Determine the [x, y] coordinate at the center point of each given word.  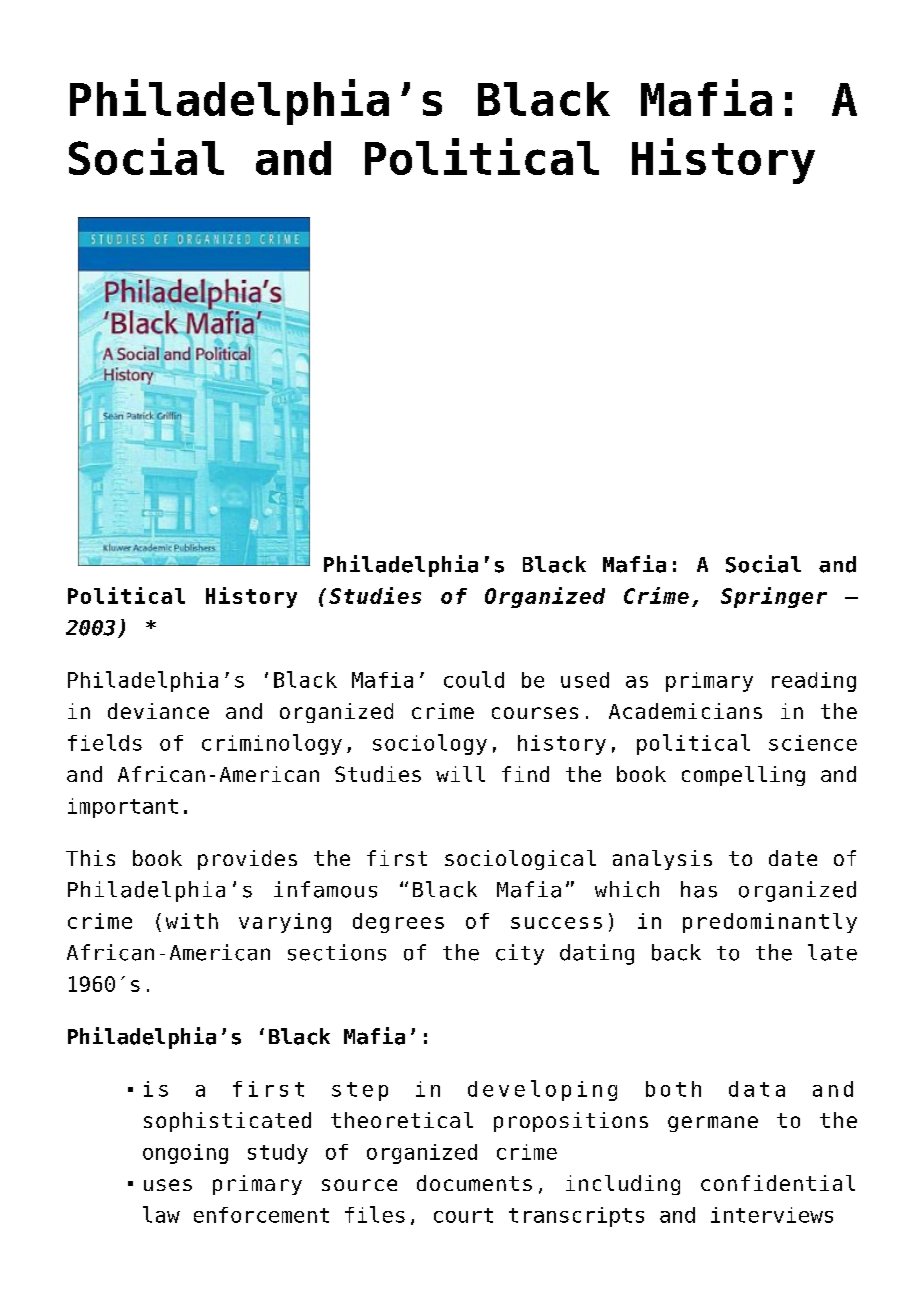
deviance [158, 711]
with [192, 921]
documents [474, 1183]
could [474, 679]
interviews [772, 1215]
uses [168, 1185]
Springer [774, 597]
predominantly [770, 923]
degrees [398, 923]
